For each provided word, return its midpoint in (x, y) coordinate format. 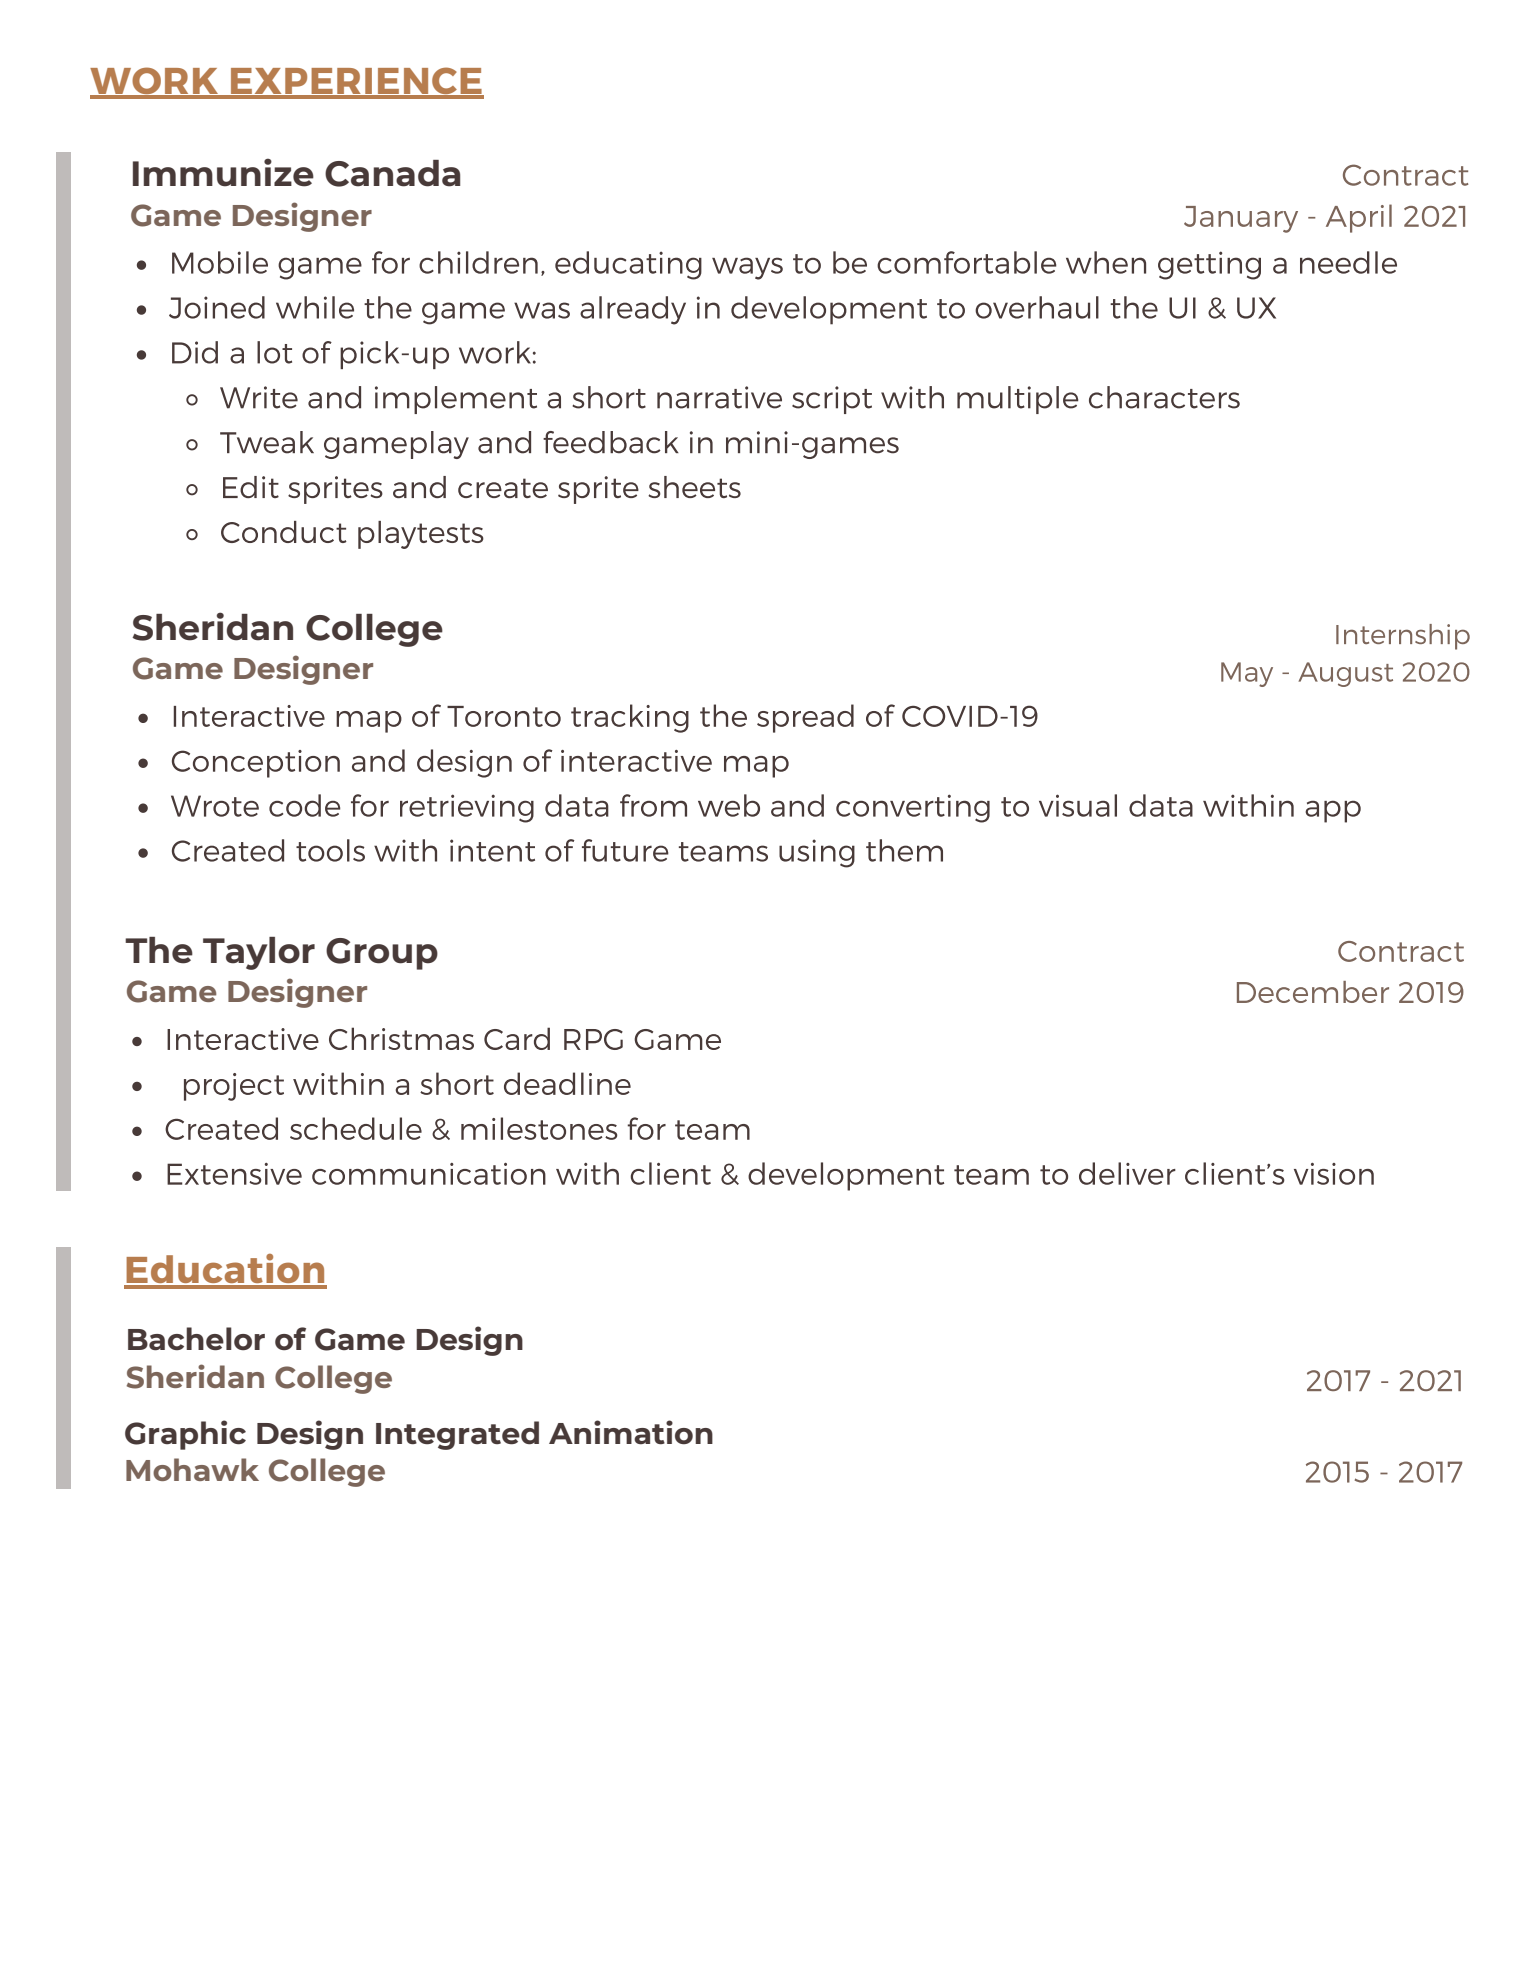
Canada (392, 173)
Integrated (457, 1435)
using (817, 853)
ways (747, 268)
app (1333, 811)
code (304, 805)
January (1241, 219)
